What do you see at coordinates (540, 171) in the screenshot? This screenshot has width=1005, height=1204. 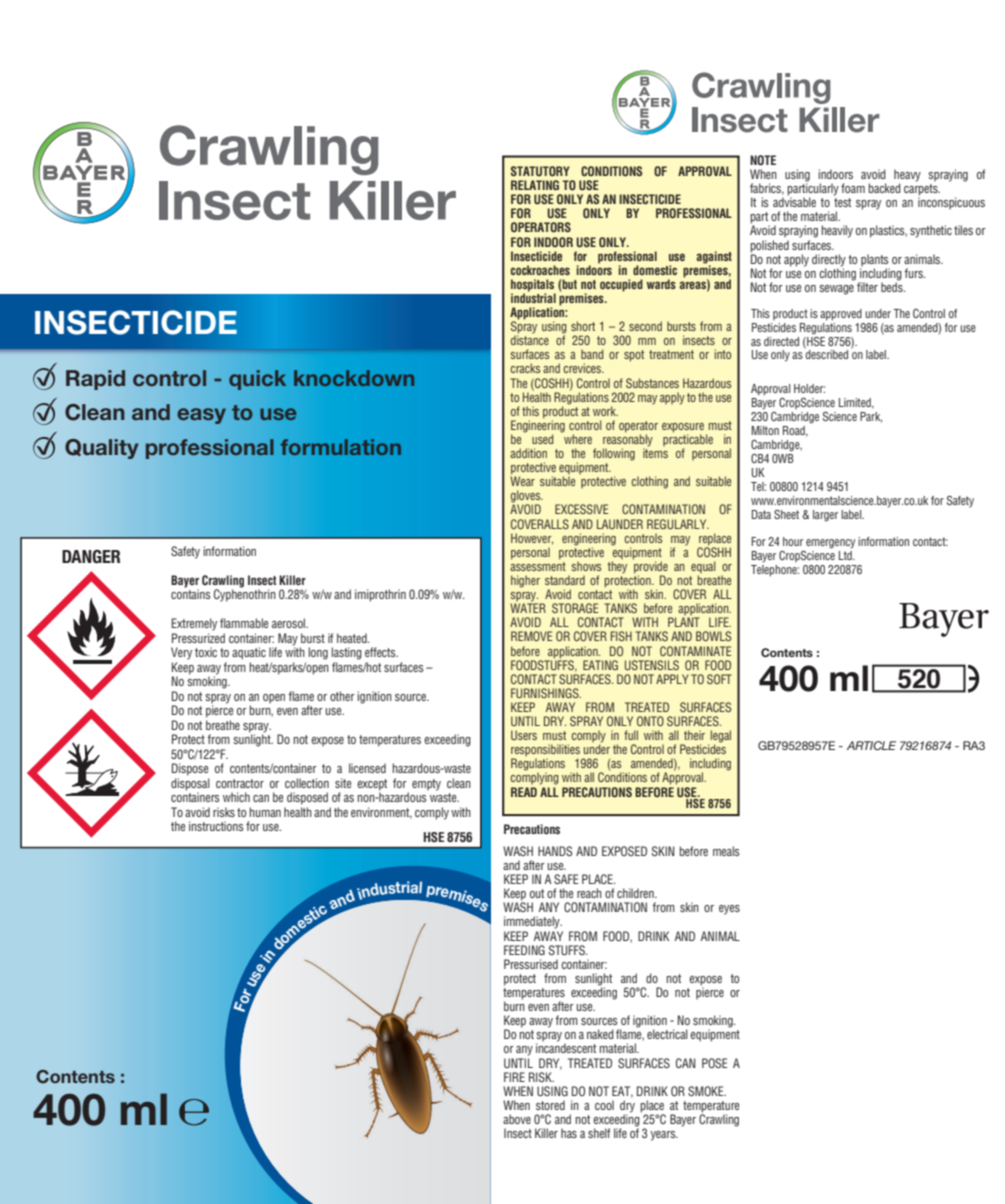 I see `STATUTORY` at bounding box center [540, 171].
